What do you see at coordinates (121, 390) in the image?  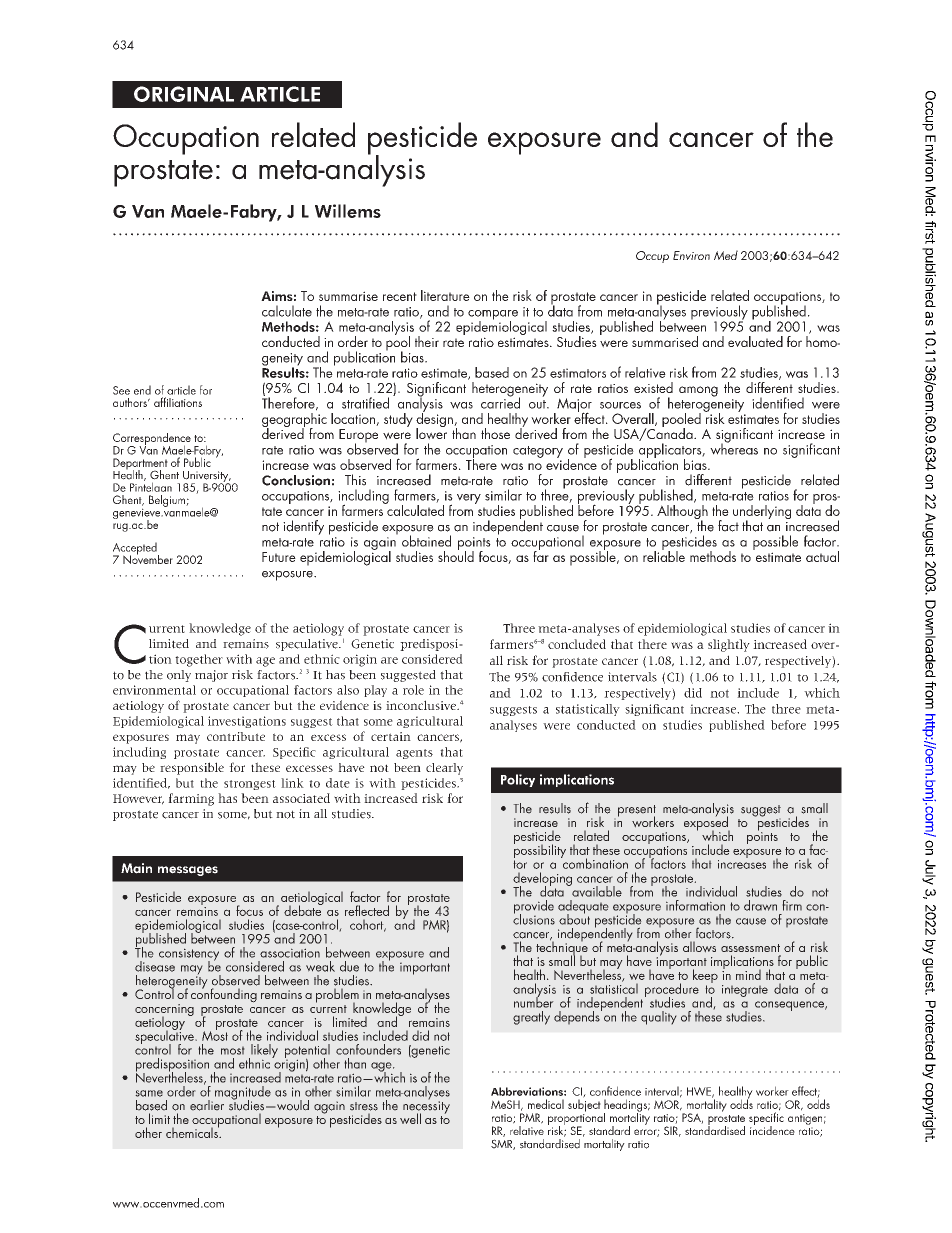 I see `See` at bounding box center [121, 390].
